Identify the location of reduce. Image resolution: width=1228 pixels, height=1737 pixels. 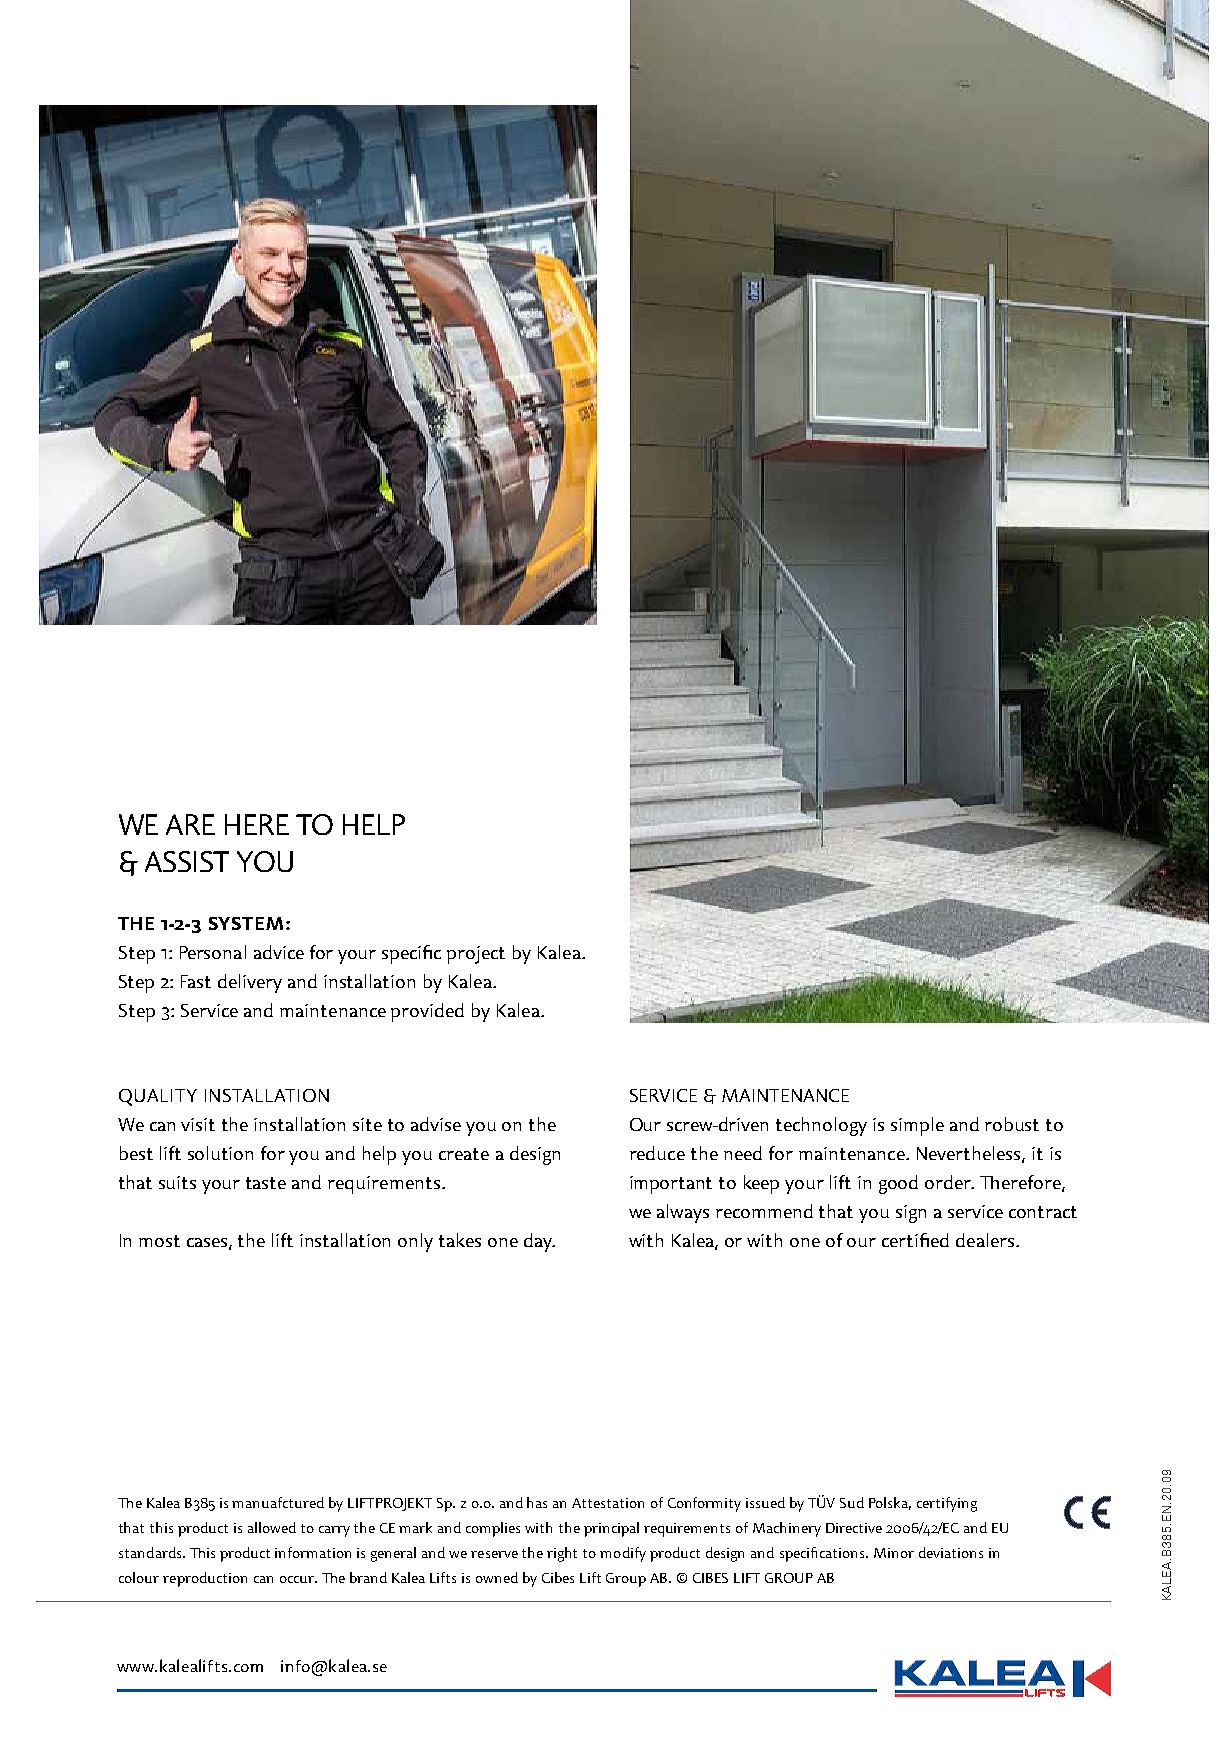
(657, 1153).
